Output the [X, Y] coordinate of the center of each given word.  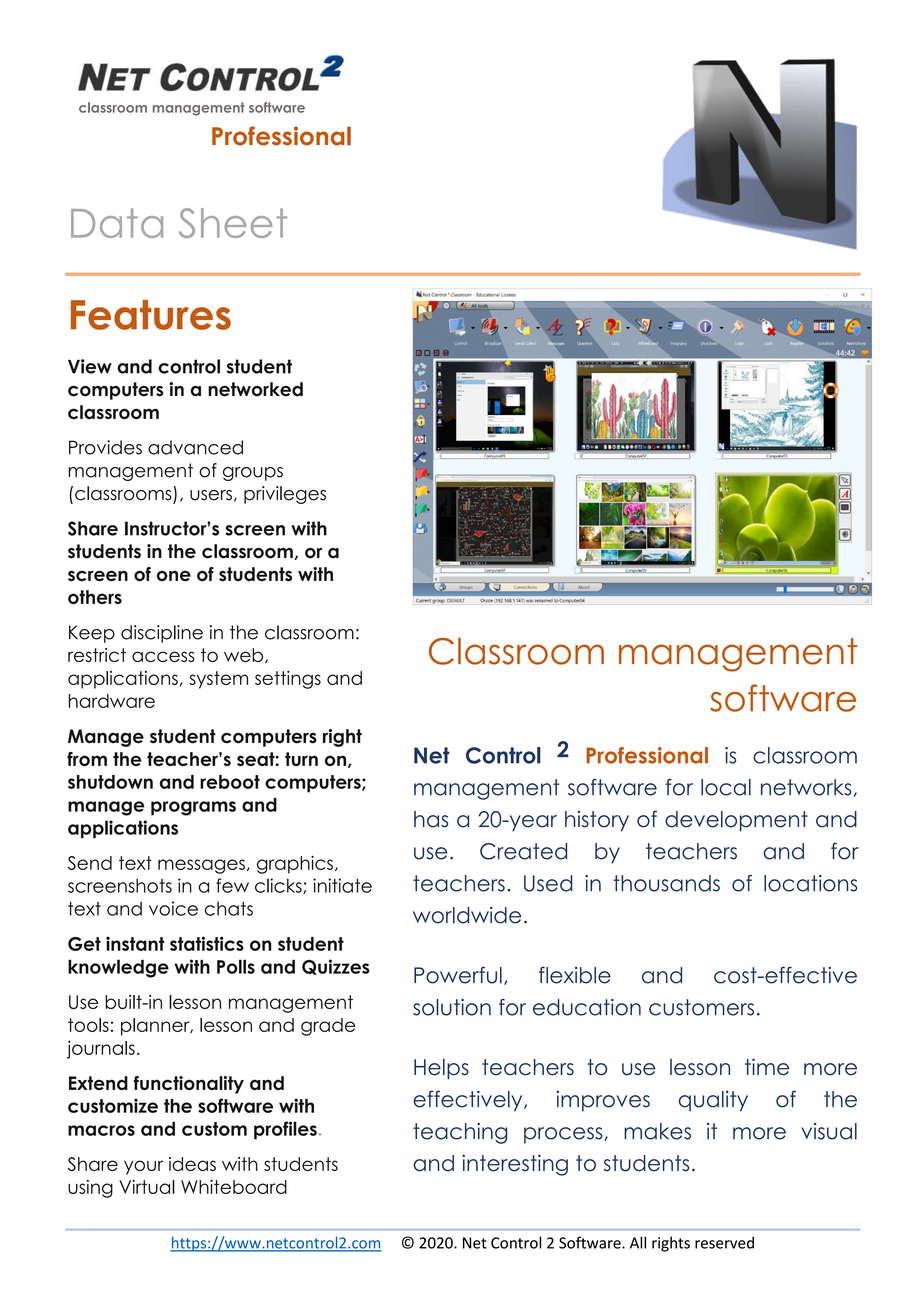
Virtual [147, 1187]
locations [810, 883]
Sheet [233, 223]
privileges [285, 495]
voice [173, 908]
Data [117, 223]
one [174, 576]
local [726, 787]
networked [255, 389]
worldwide [467, 915]
